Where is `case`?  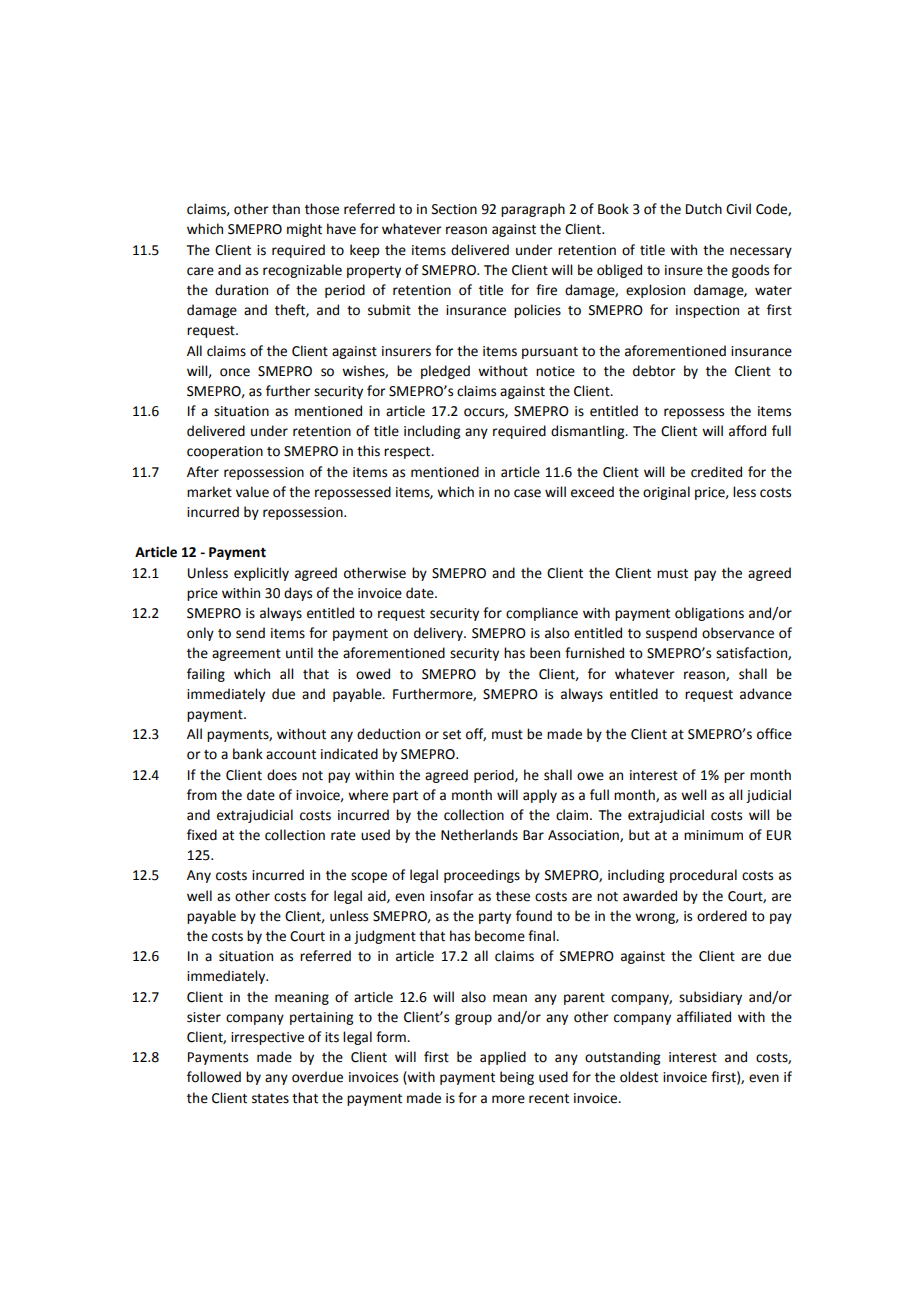 case is located at coordinates (527, 493).
